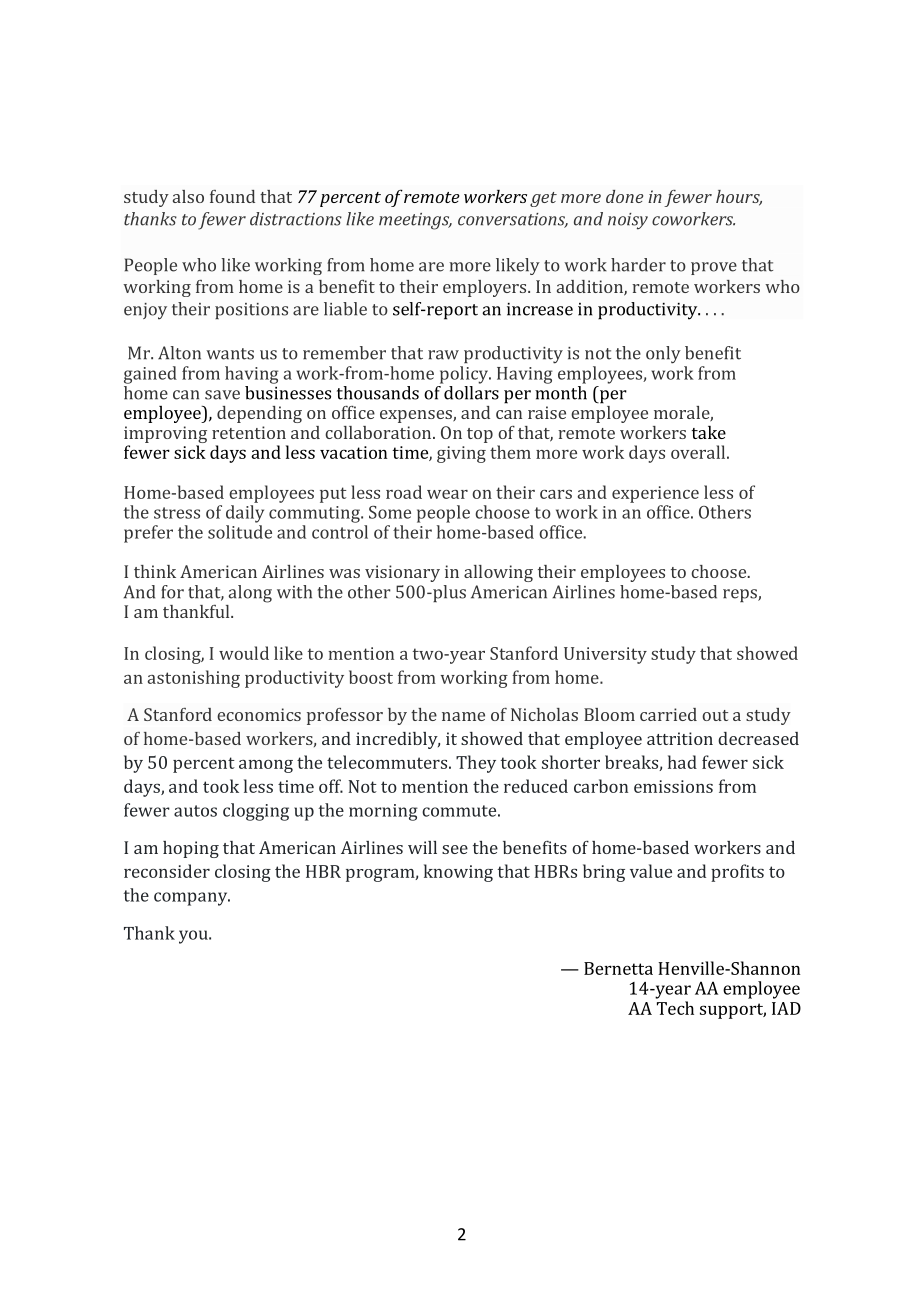 The width and height of the screenshot is (924, 1307). Describe the element at coordinates (463, 716) in the screenshot. I see `name` at that location.
